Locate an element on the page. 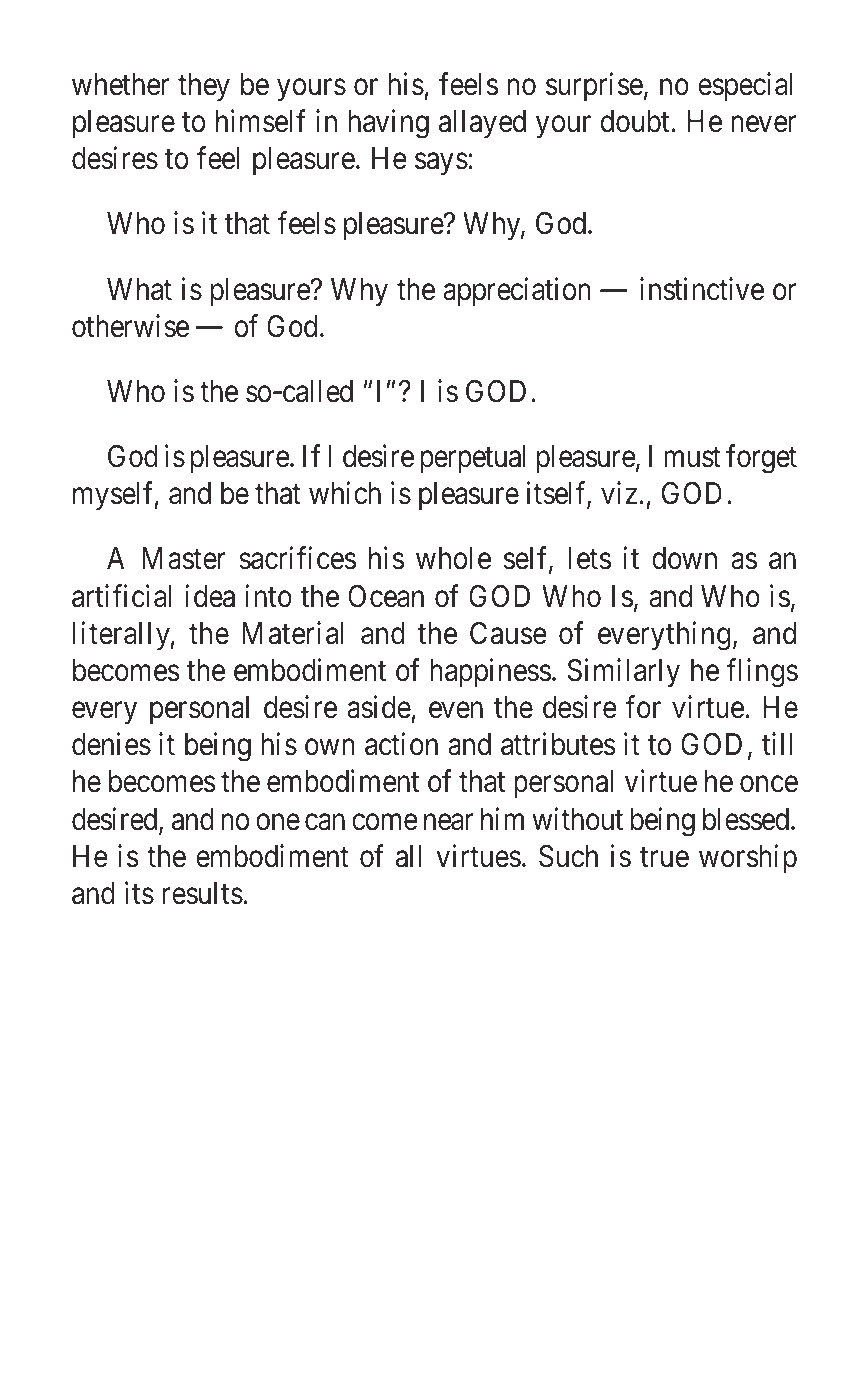  appreciation is located at coordinates (517, 291).
